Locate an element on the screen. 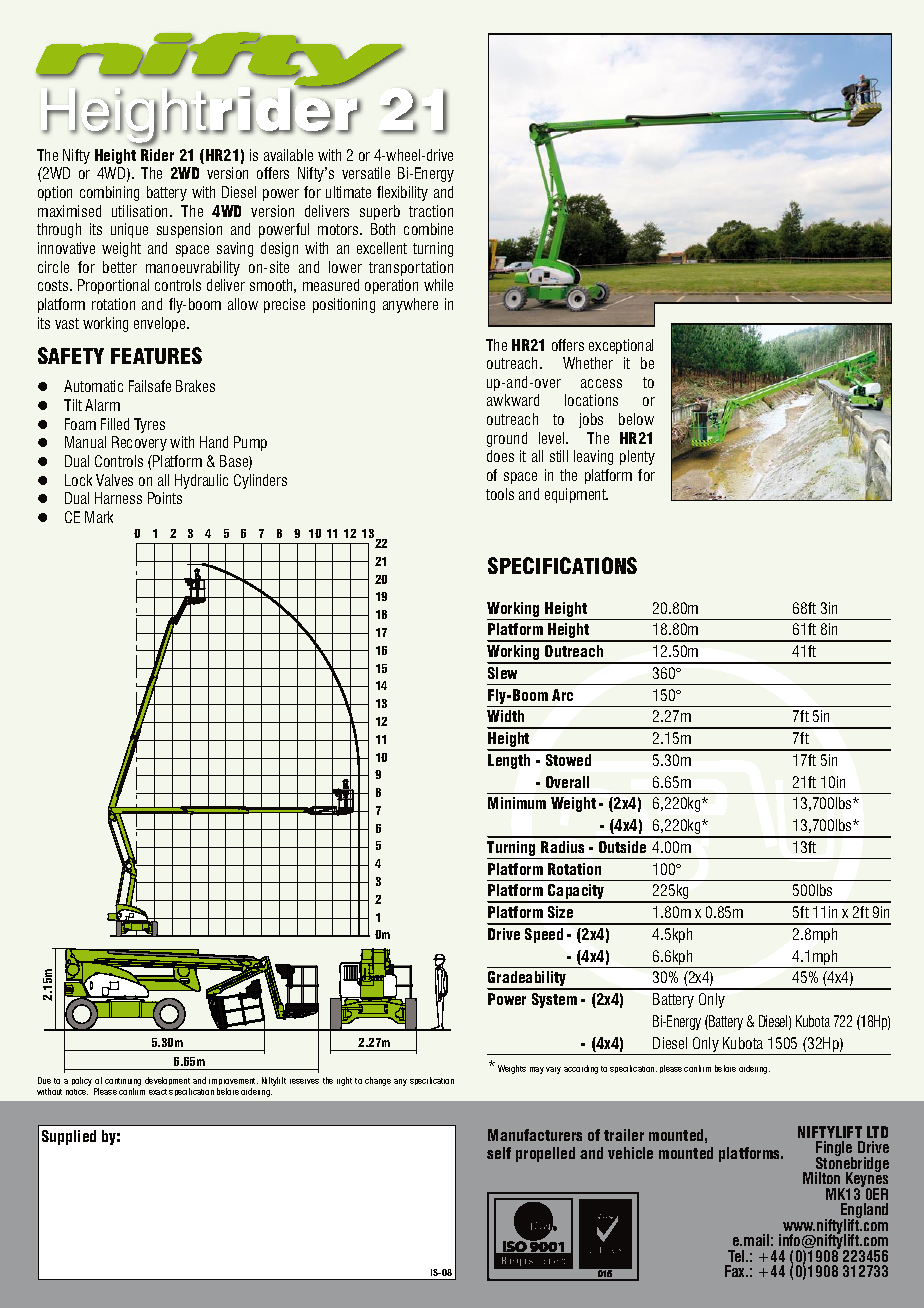  Supplied is located at coordinates (69, 1137).
